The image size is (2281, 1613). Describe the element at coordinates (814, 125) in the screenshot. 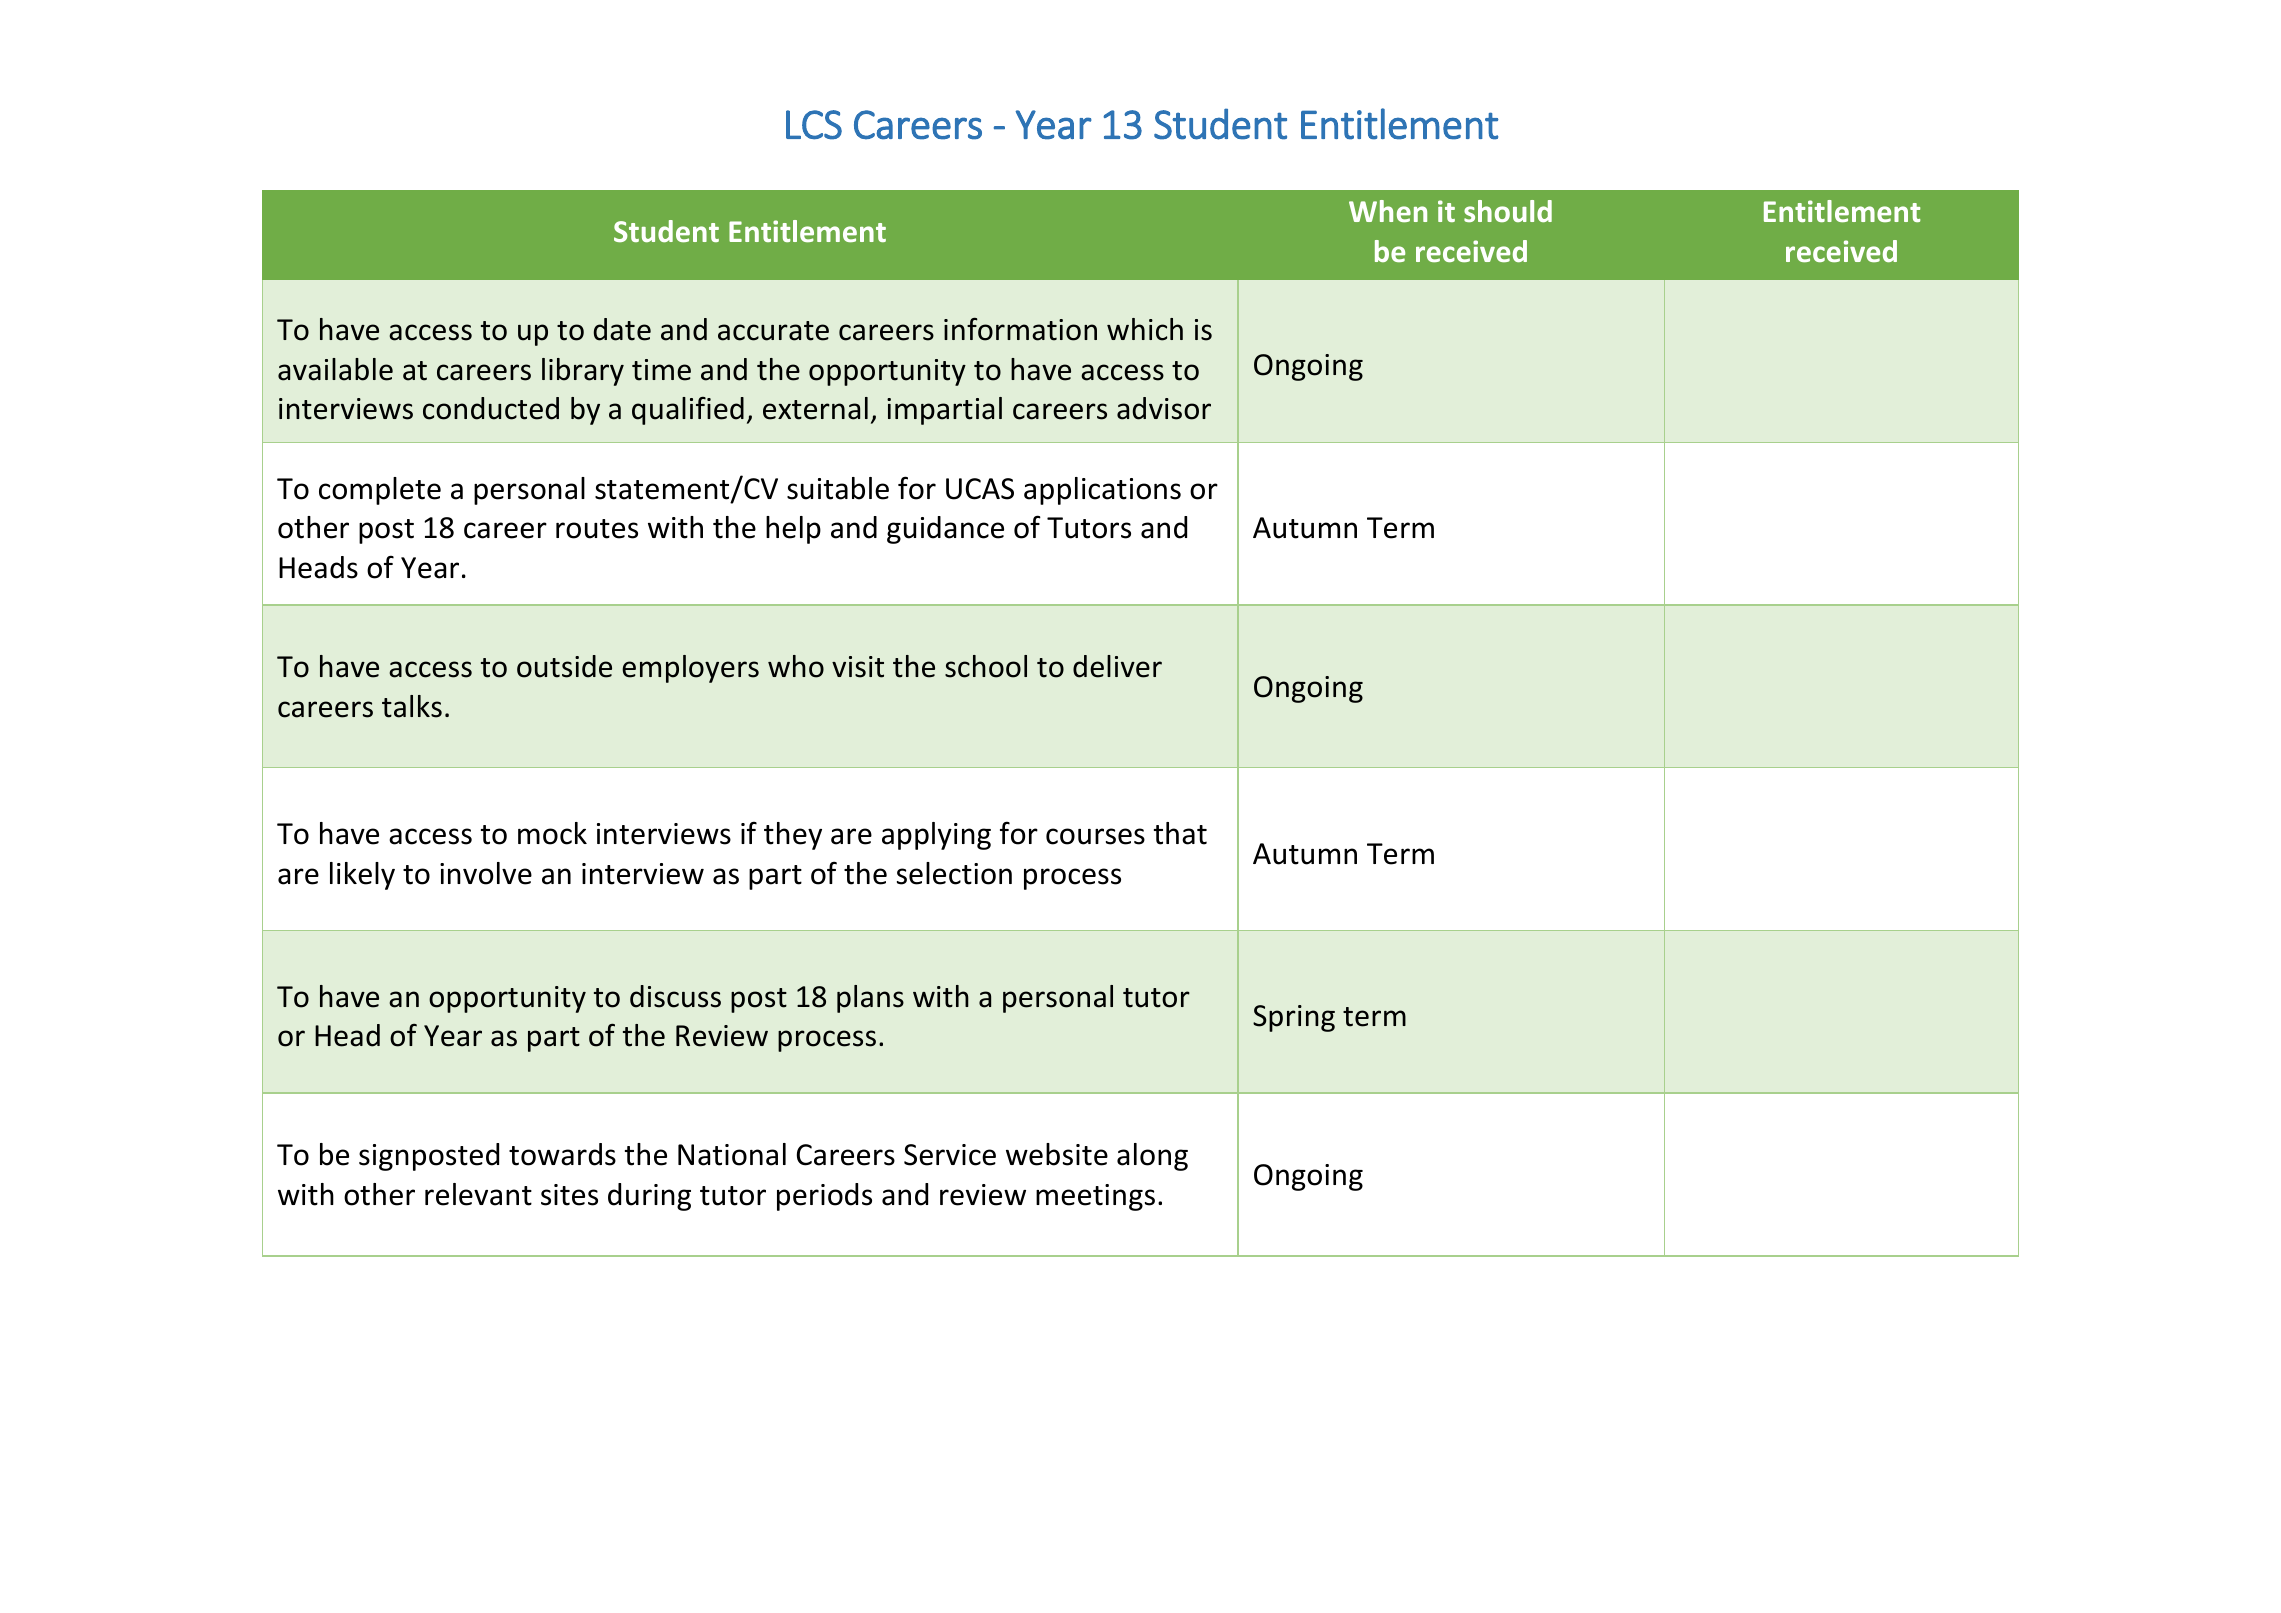

I see `LCS` at that location.
